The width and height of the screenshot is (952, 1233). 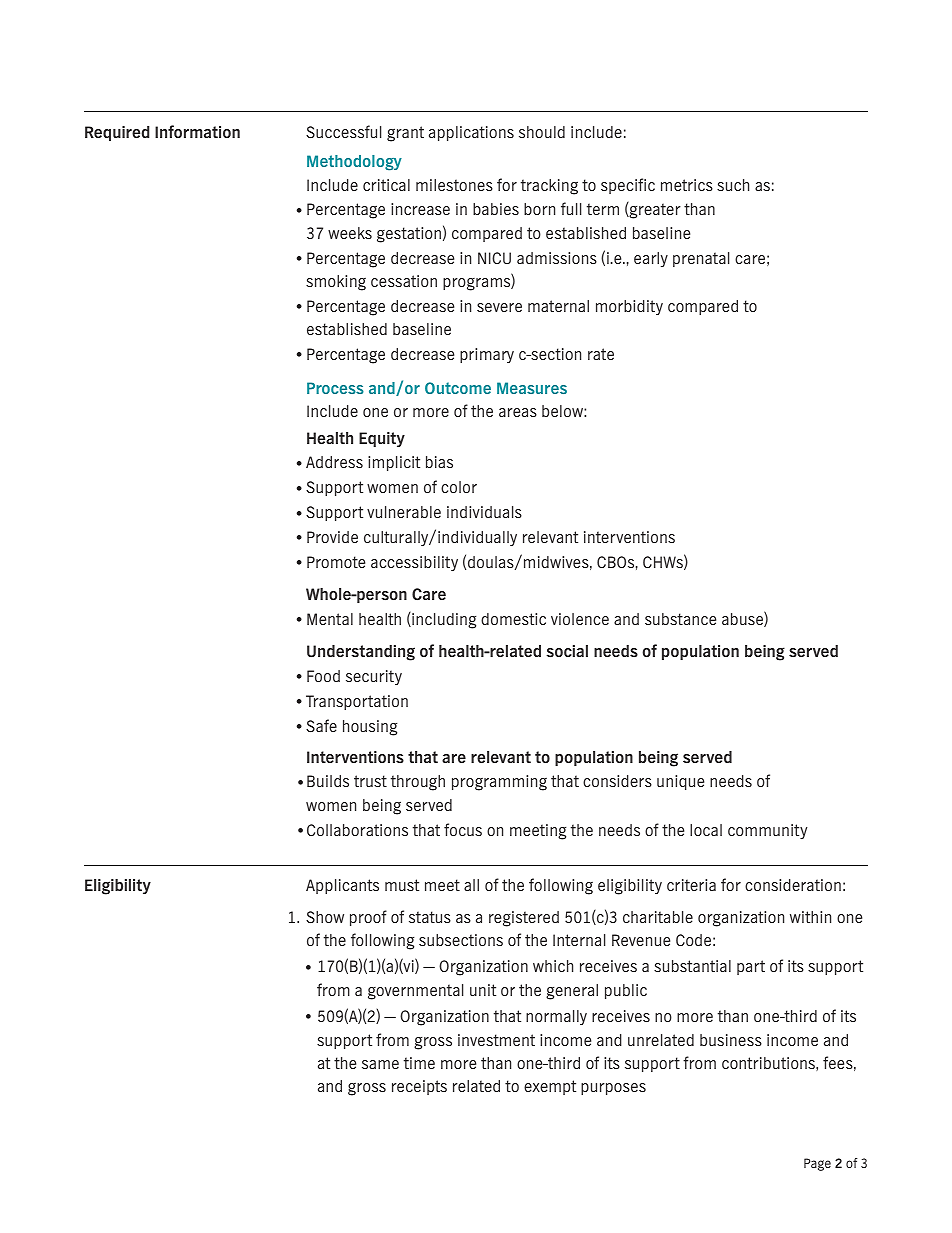 What do you see at coordinates (419, 1087) in the screenshot?
I see `receipts` at bounding box center [419, 1087].
